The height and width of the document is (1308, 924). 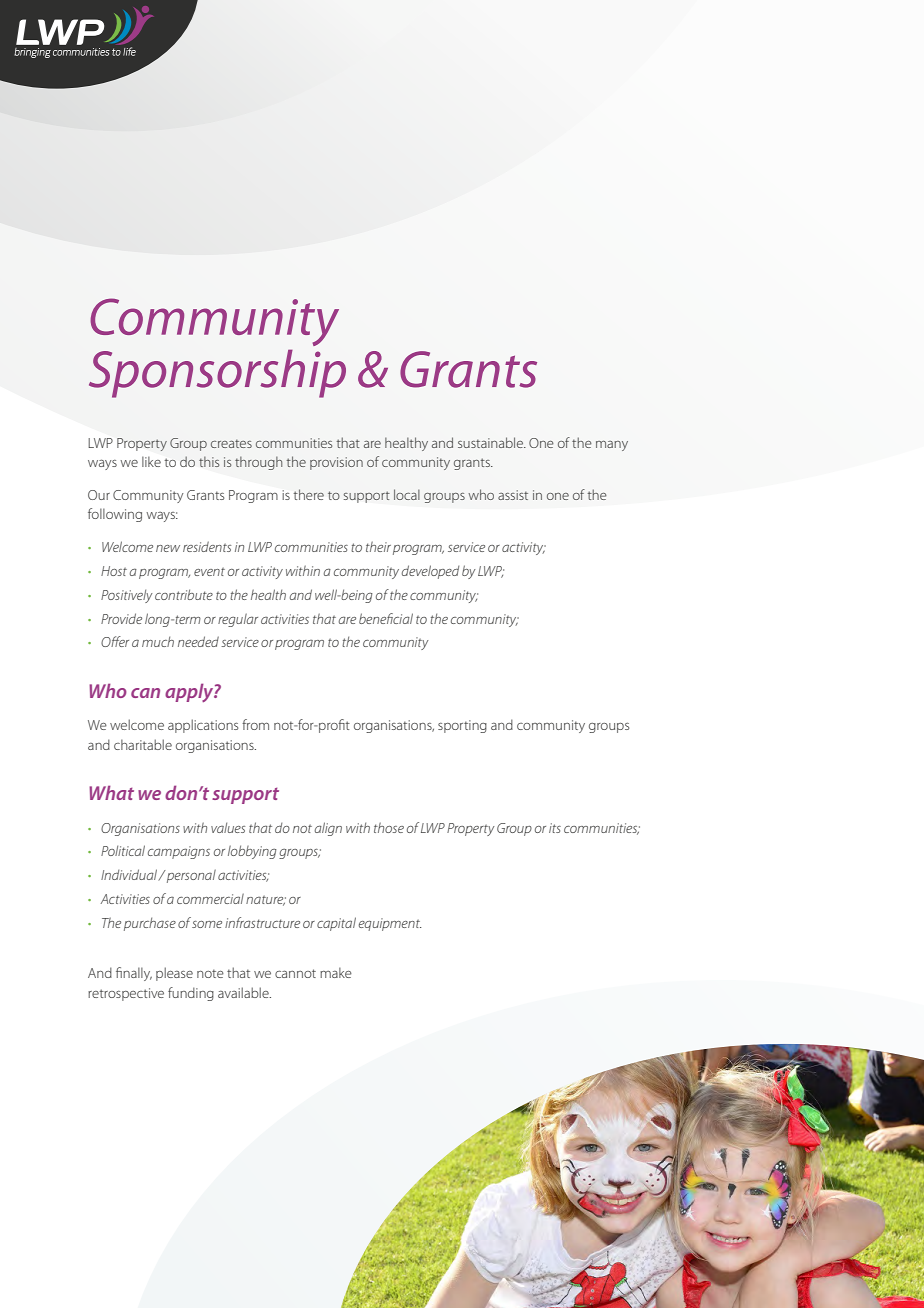 What do you see at coordinates (336, 463) in the document?
I see `provision` at bounding box center [336, 463].
